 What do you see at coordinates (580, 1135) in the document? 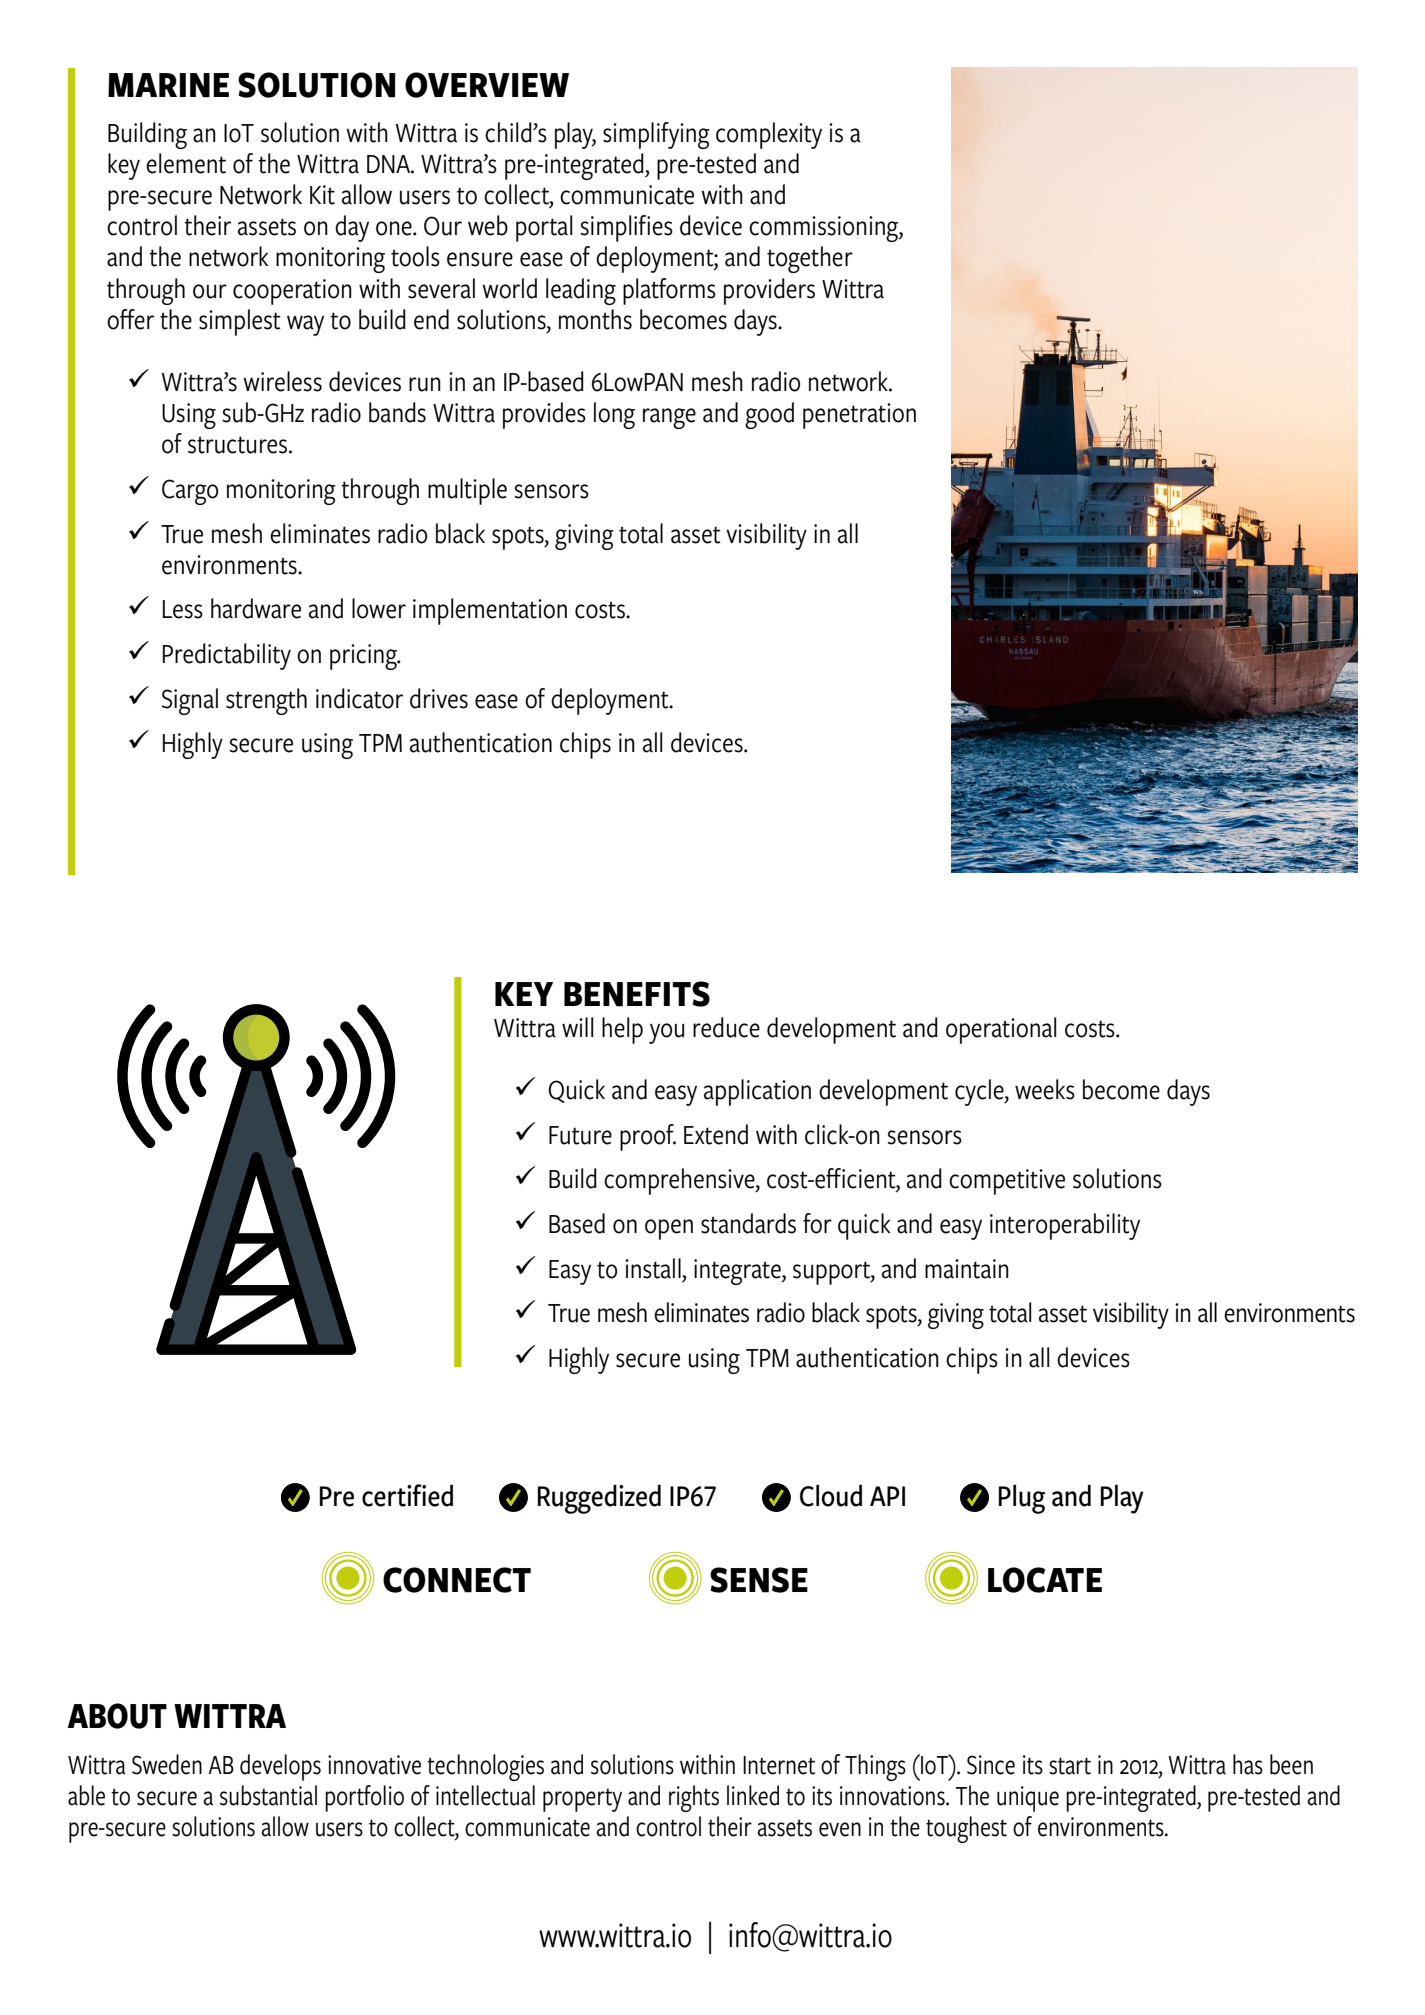
I see `Future` at bounding box center [580, 1135].
